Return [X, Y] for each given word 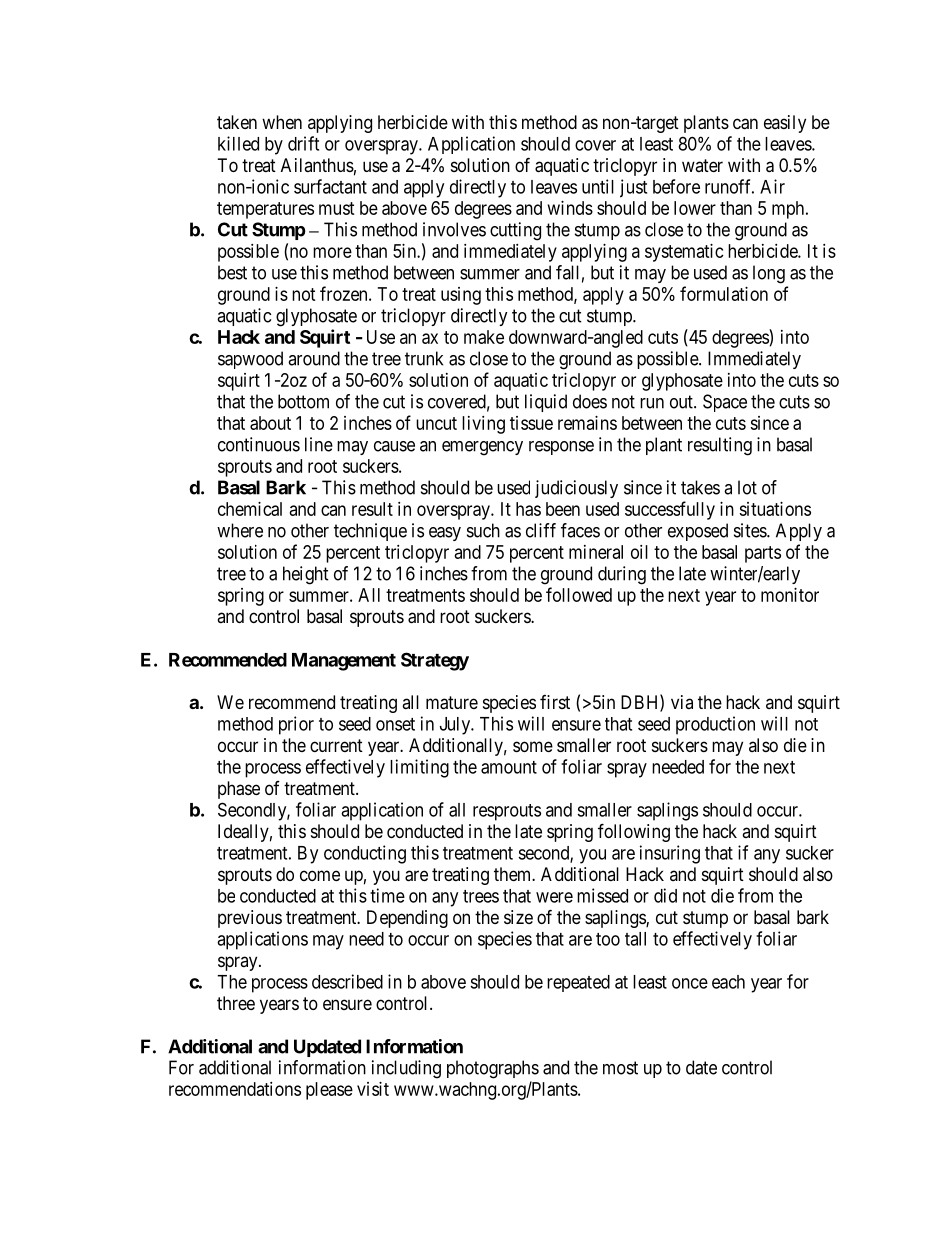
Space [725, 403]
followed [579, 594]
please [329, 1091]
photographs [493, 1069]
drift [303, 143]
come [320, 875]
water [702, 165]
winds [570, 208]
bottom [303, 401]
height [306, 575]
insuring [670, 854]
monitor [790, 595]
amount [509, 767]
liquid [546, 403]
